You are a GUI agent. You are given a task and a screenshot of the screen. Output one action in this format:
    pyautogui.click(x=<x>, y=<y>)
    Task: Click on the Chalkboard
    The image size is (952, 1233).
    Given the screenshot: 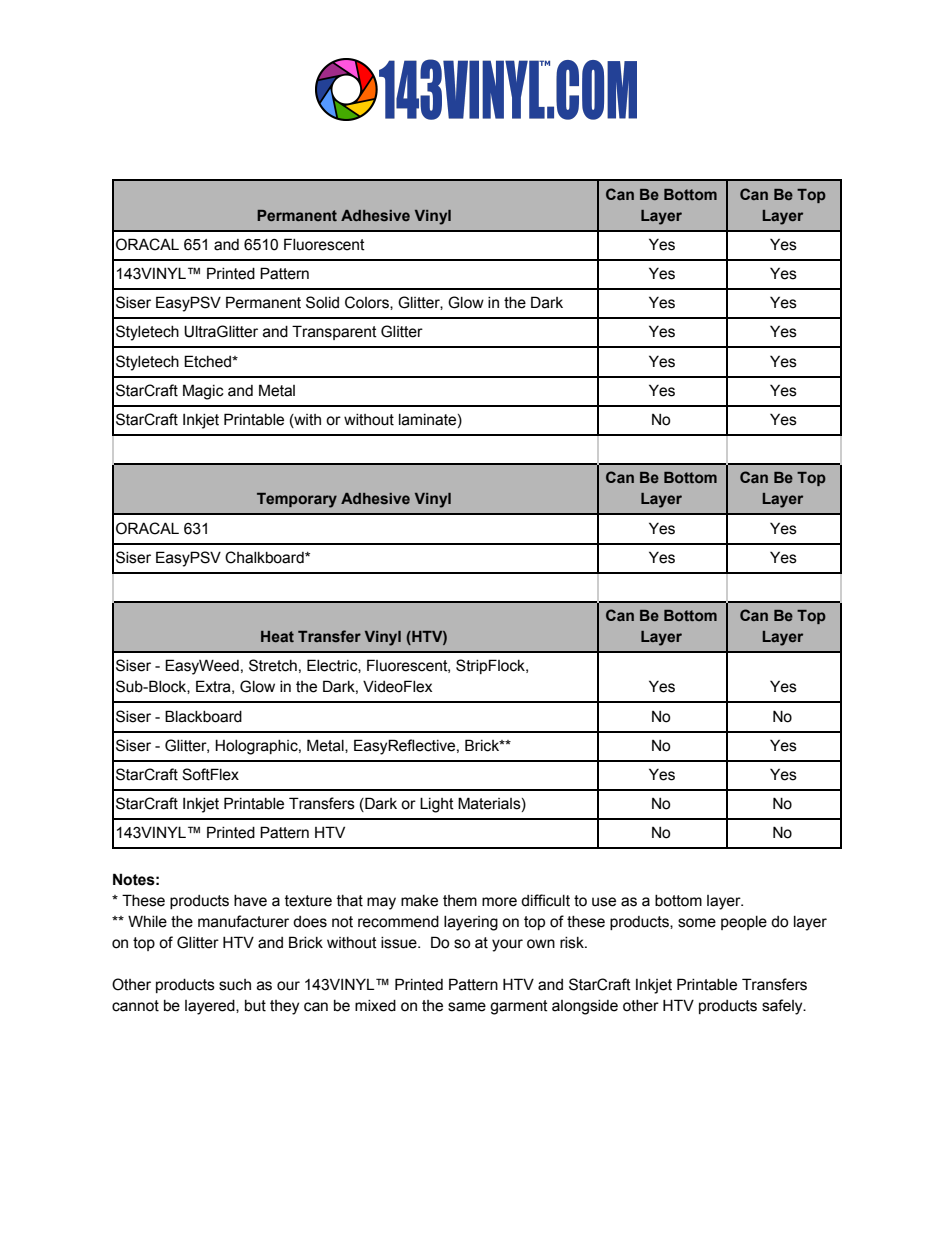 What is the action you would take?
    pyautogui.click(x=265, y=557)
